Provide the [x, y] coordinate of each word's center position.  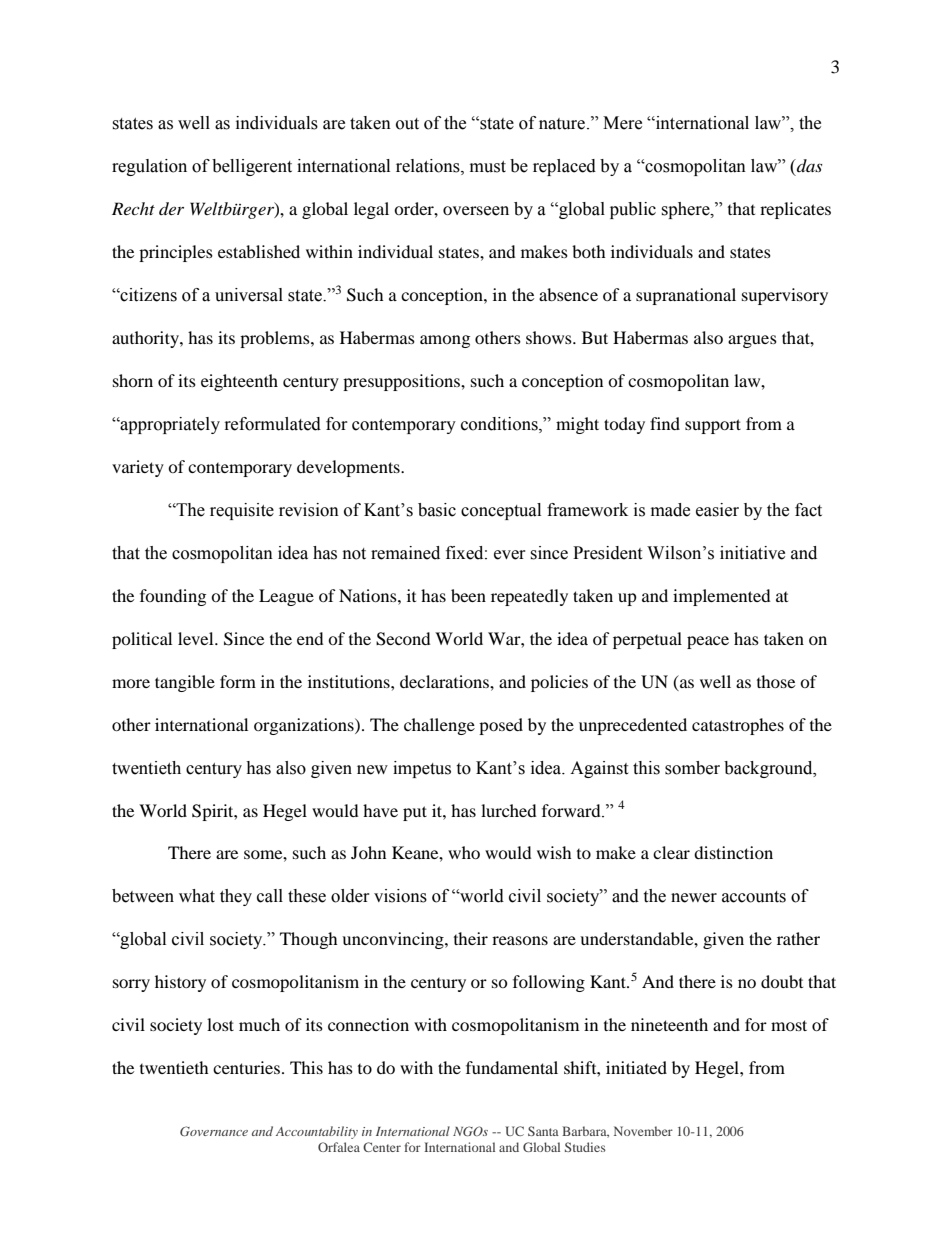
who [464, 852]
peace [708, 642]
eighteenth [239, 382]
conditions [500, 424]
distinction [733, 852]
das [808, 165]
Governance [214, 1131]
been [468, 595]
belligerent [252, 167]
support [713, 426]
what [197, 896]
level [197, 638]
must [488, 167]
